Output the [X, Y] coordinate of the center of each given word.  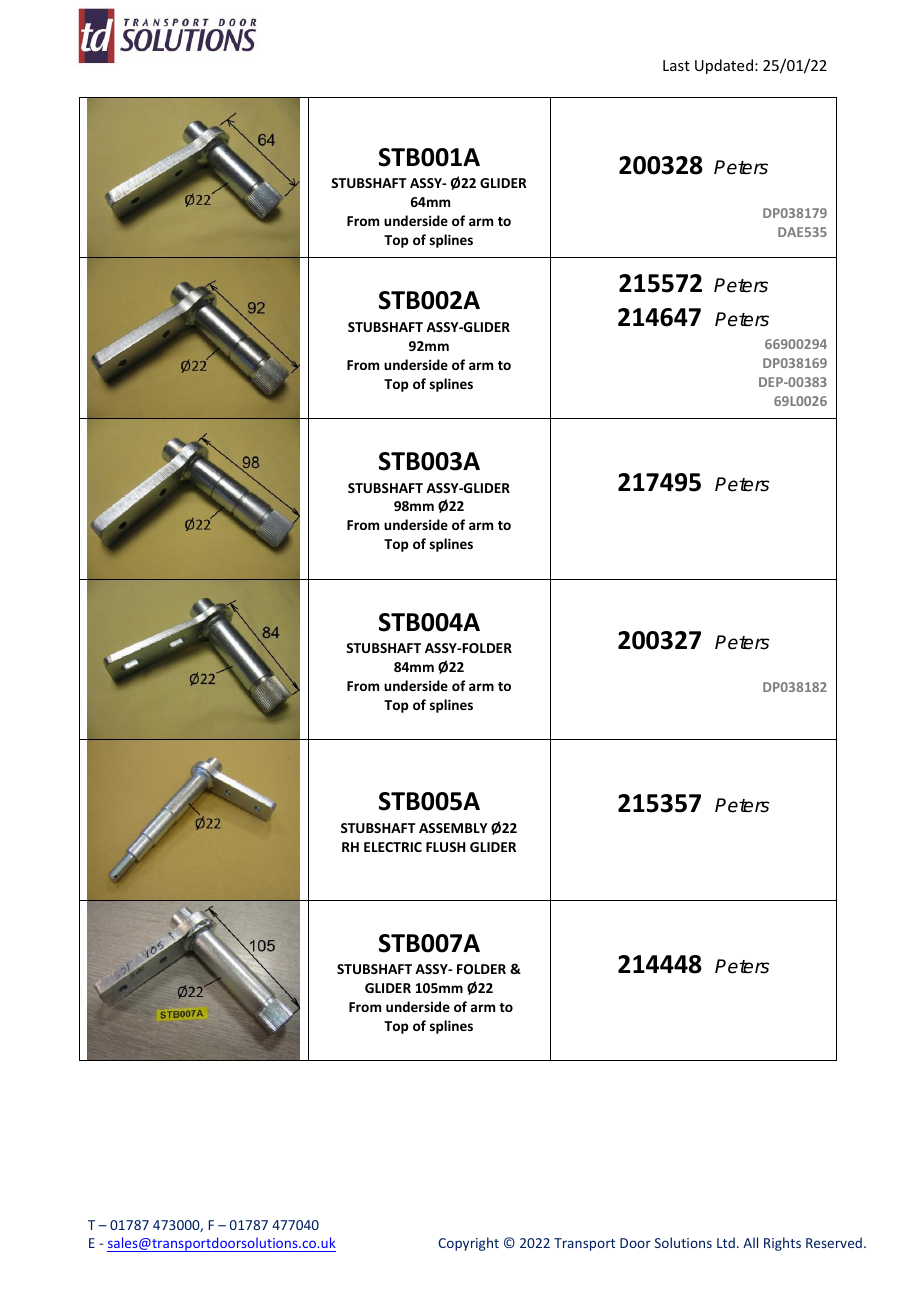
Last [676, 65]
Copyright [468, 1244]
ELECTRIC [393, 847]
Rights [782, 1244]
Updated [724, 66]
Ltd [726, 1242]
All [750, 1242]
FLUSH [446, 847]
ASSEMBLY [453, 828]
